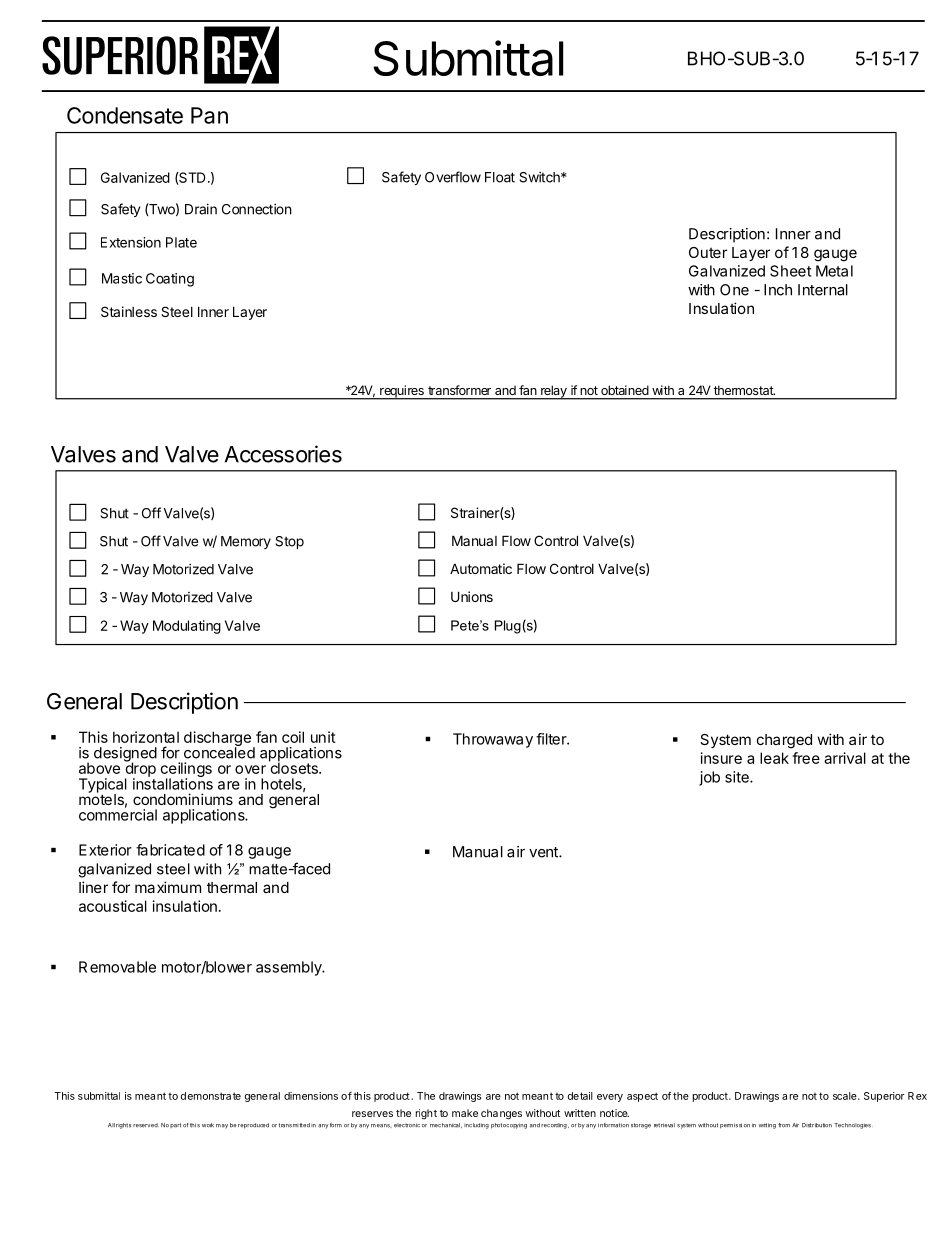 The width and height of the page is (952, 1233). What do you see at coordinates (493, 740) in the page?
I see `Throwaway` at bounding box center [493, 740].
